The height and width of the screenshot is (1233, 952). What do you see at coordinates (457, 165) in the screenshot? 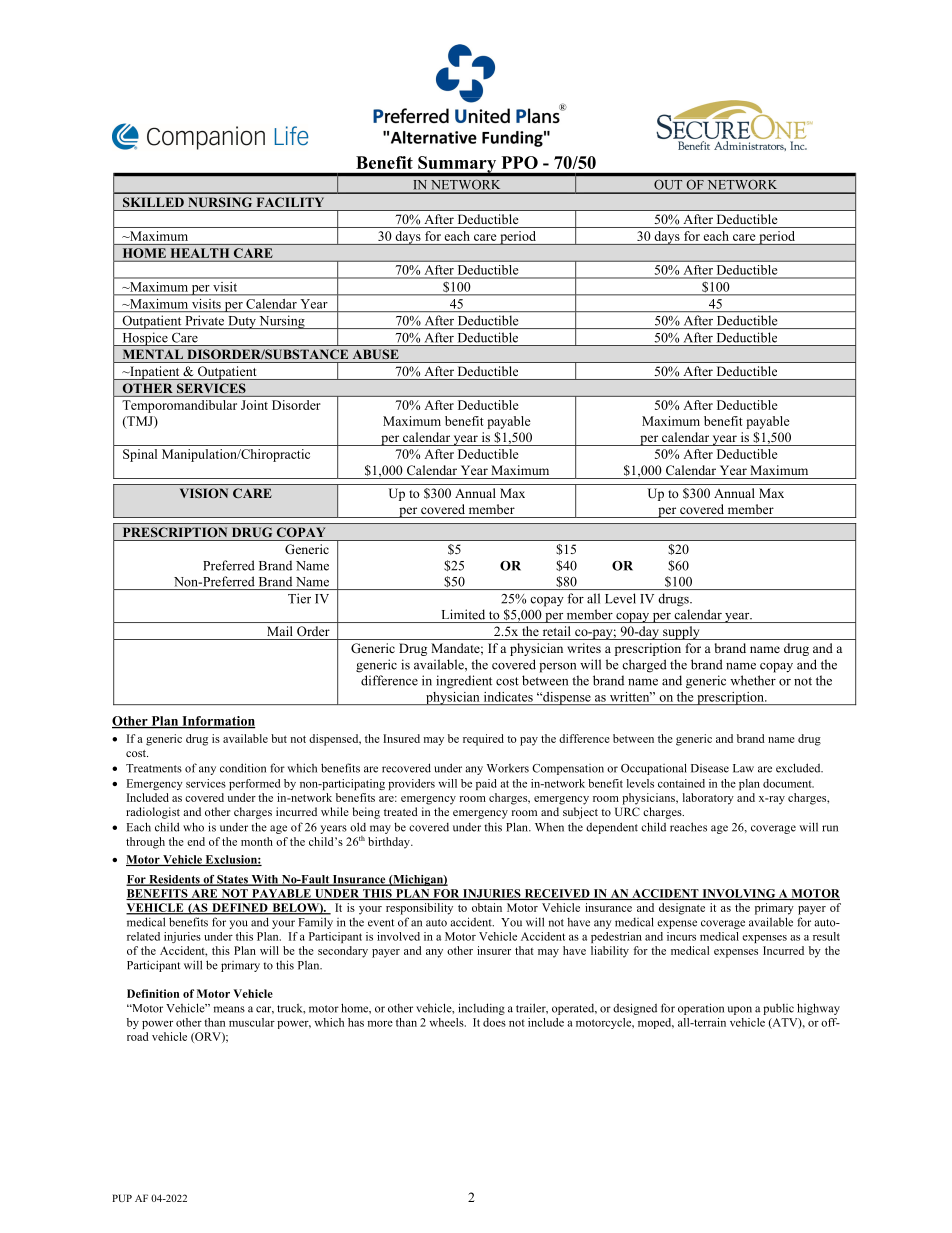
I see `Summary` at bounding box center [457, 165].
